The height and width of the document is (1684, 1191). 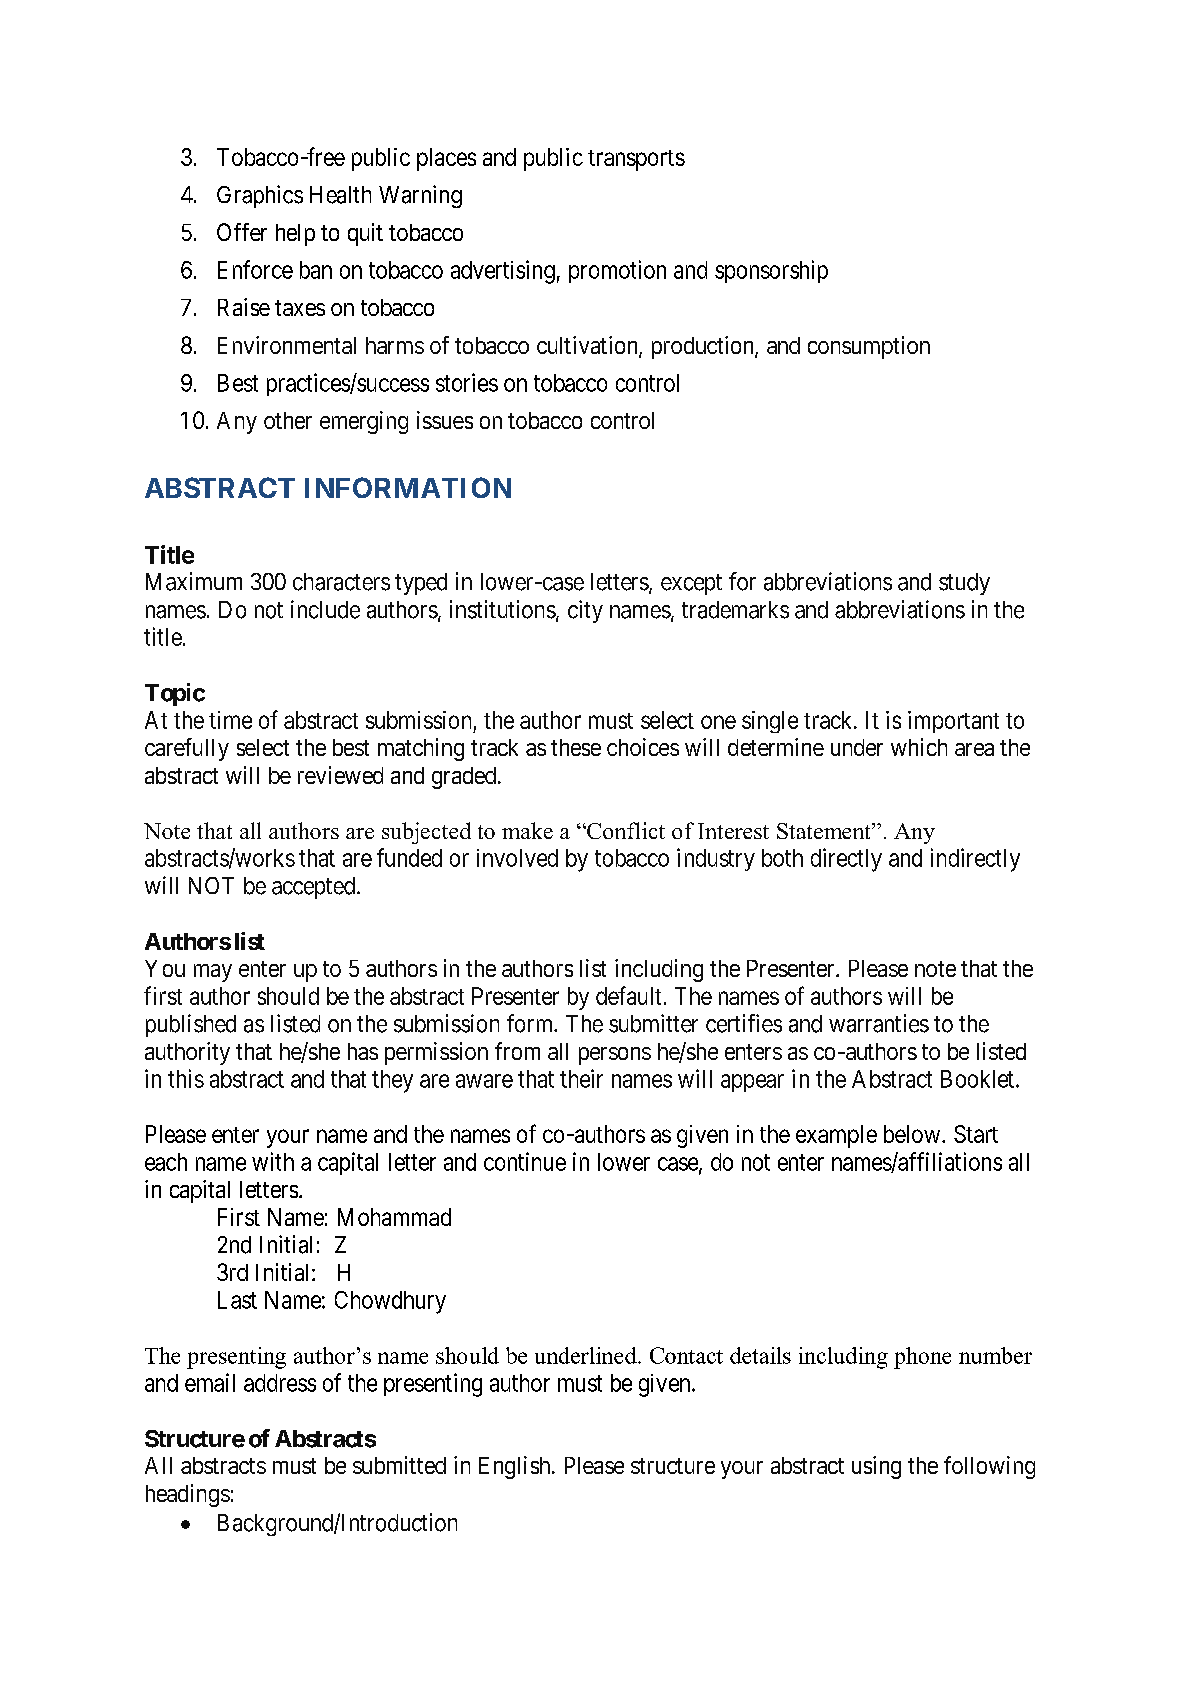 I want to click on Graphics, so click(x=260, y=196).
